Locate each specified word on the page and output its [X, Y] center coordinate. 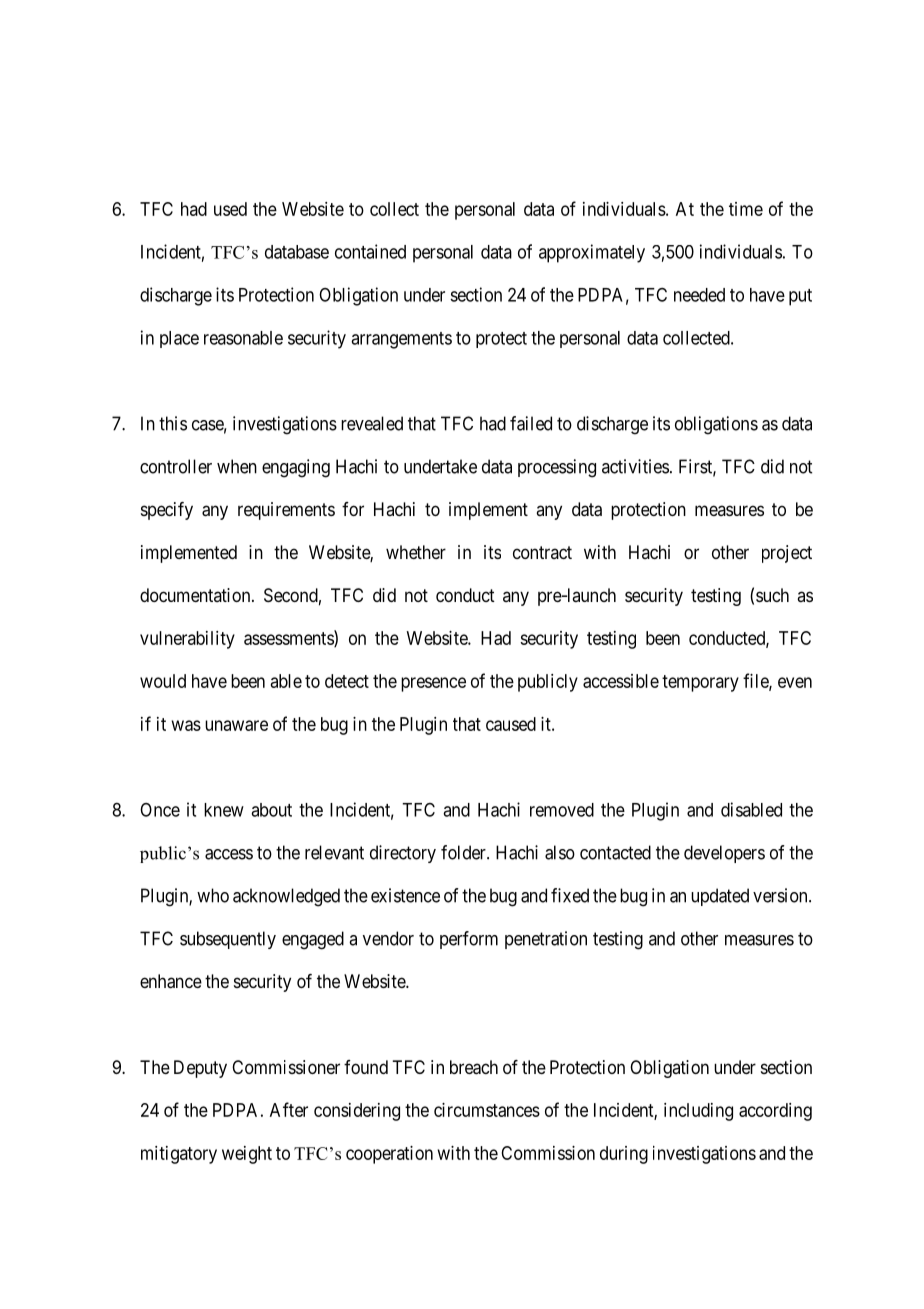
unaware [236, 725]
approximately [592, 253]
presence [433, 684]
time [746, 209]
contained [370, 251]
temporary [700, 683]
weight [247, 1155]
